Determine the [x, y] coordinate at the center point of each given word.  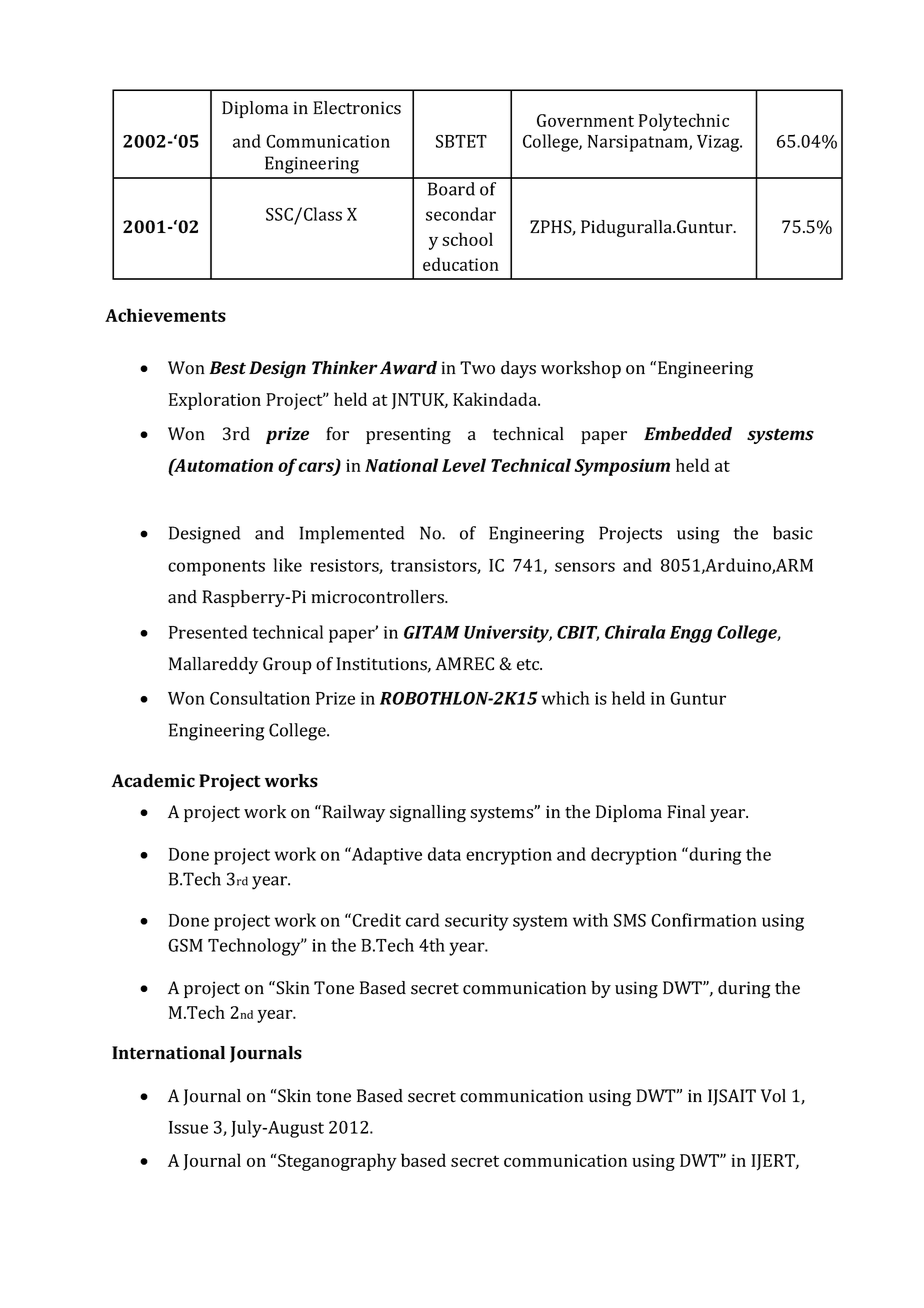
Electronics [357, 108]
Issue [188, 1127]
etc [529, 665]
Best [227, 368]
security [476, 922]
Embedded [688, 434]
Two [477, 368]
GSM [185, 945]
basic [793, 533]
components [216, 568]
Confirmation [704, 920]
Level [464, 465]
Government [585, 120]
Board [451, 189]
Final [686, 812]
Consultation [260, 698]
